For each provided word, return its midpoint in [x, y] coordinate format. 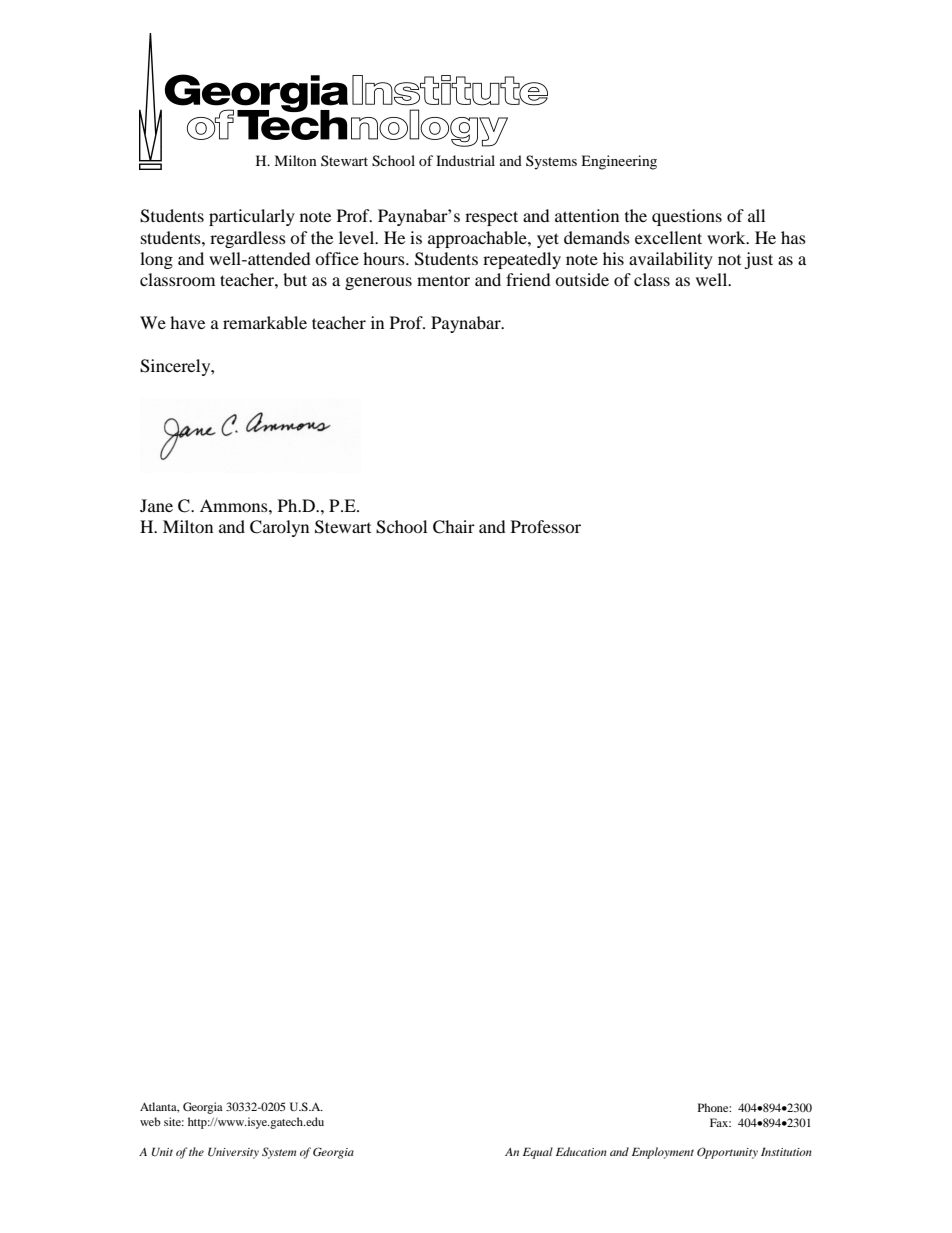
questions [687, 217]
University [233, 1153]
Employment [663, 1153]
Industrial [465, 160]
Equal [538, 1153]
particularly [252, 217]
